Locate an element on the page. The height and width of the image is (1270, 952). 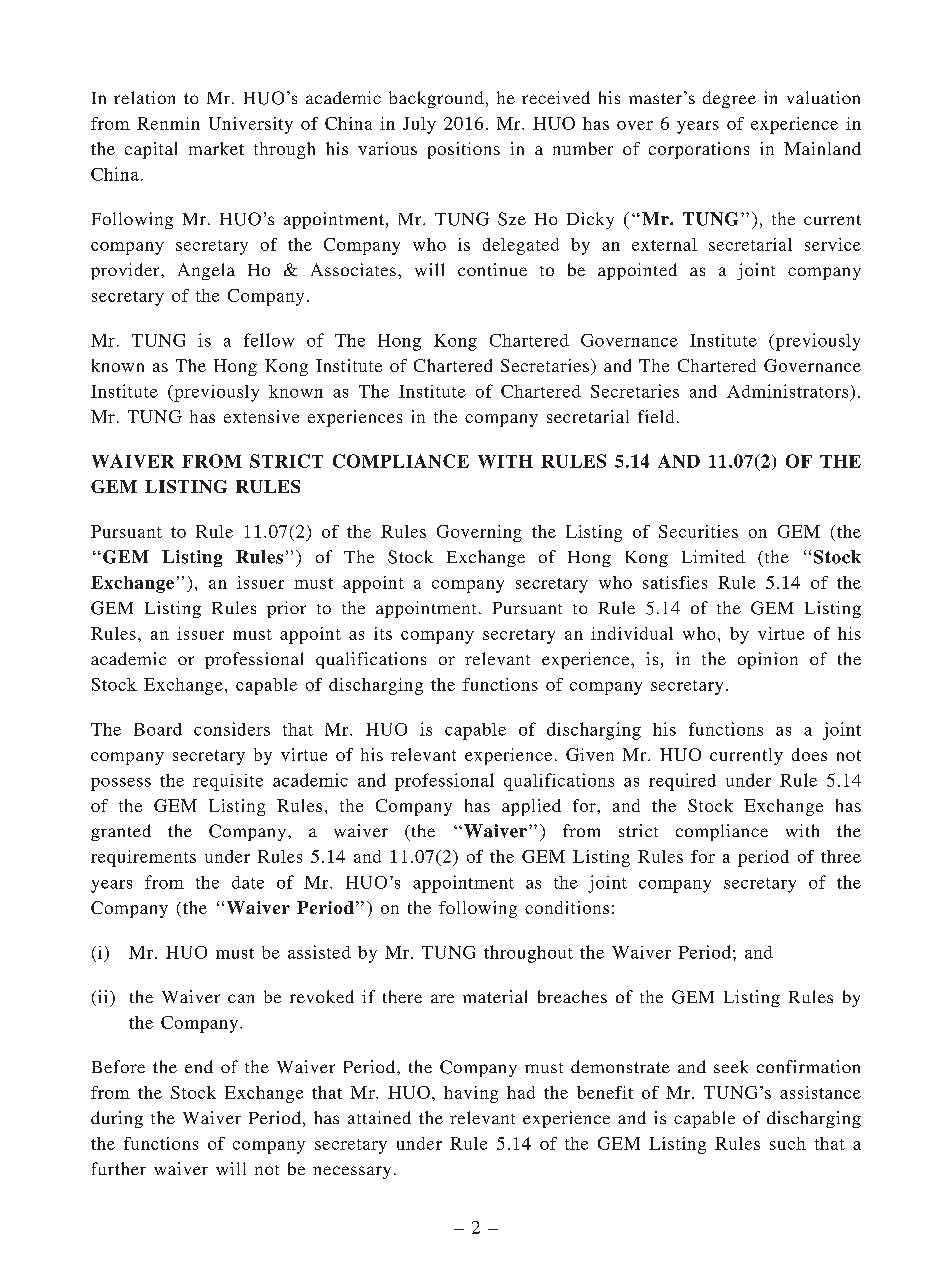
positions is located at coordinates (464, 150).
